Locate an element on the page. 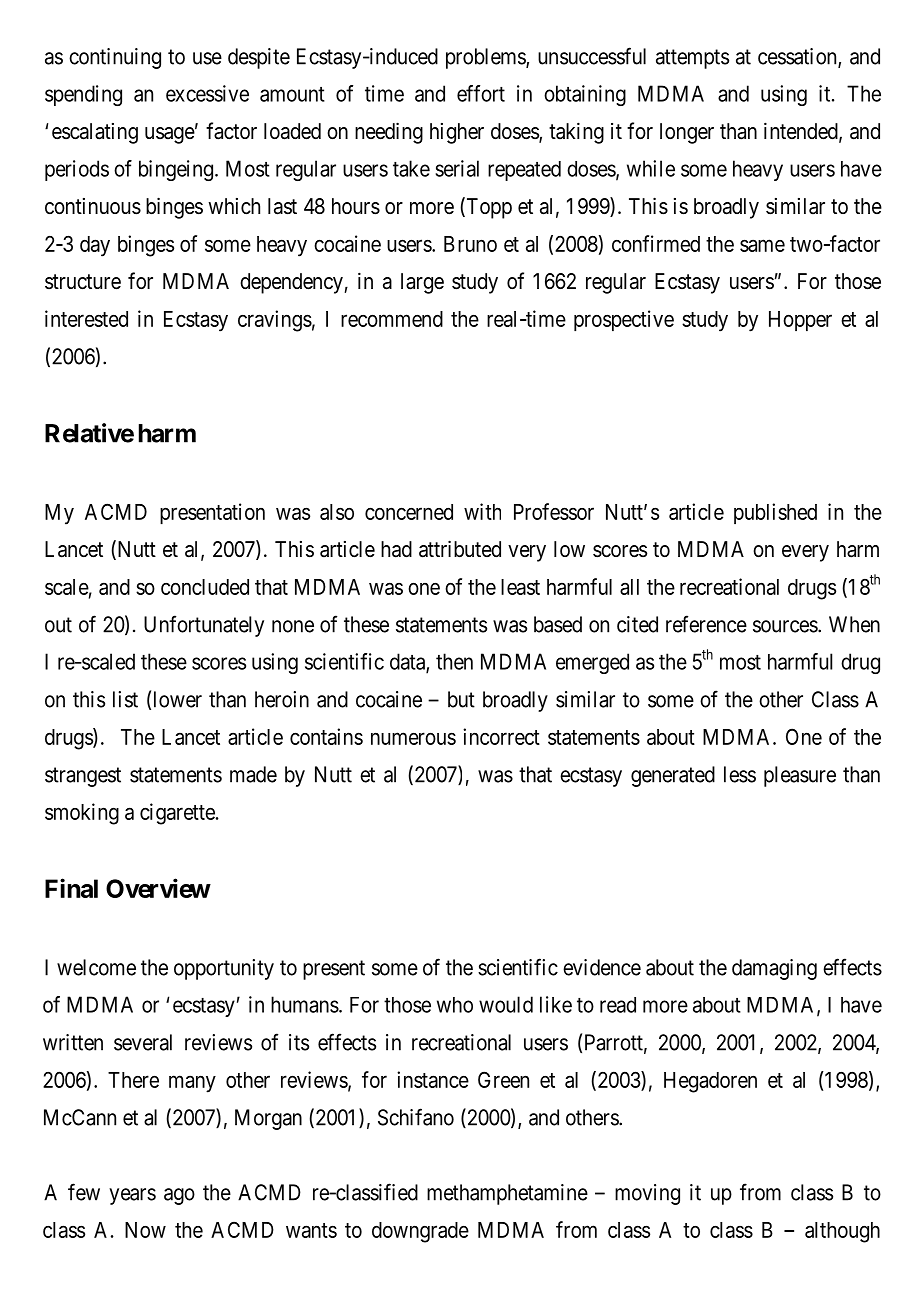  who is located at coordinates (455, 1005).
